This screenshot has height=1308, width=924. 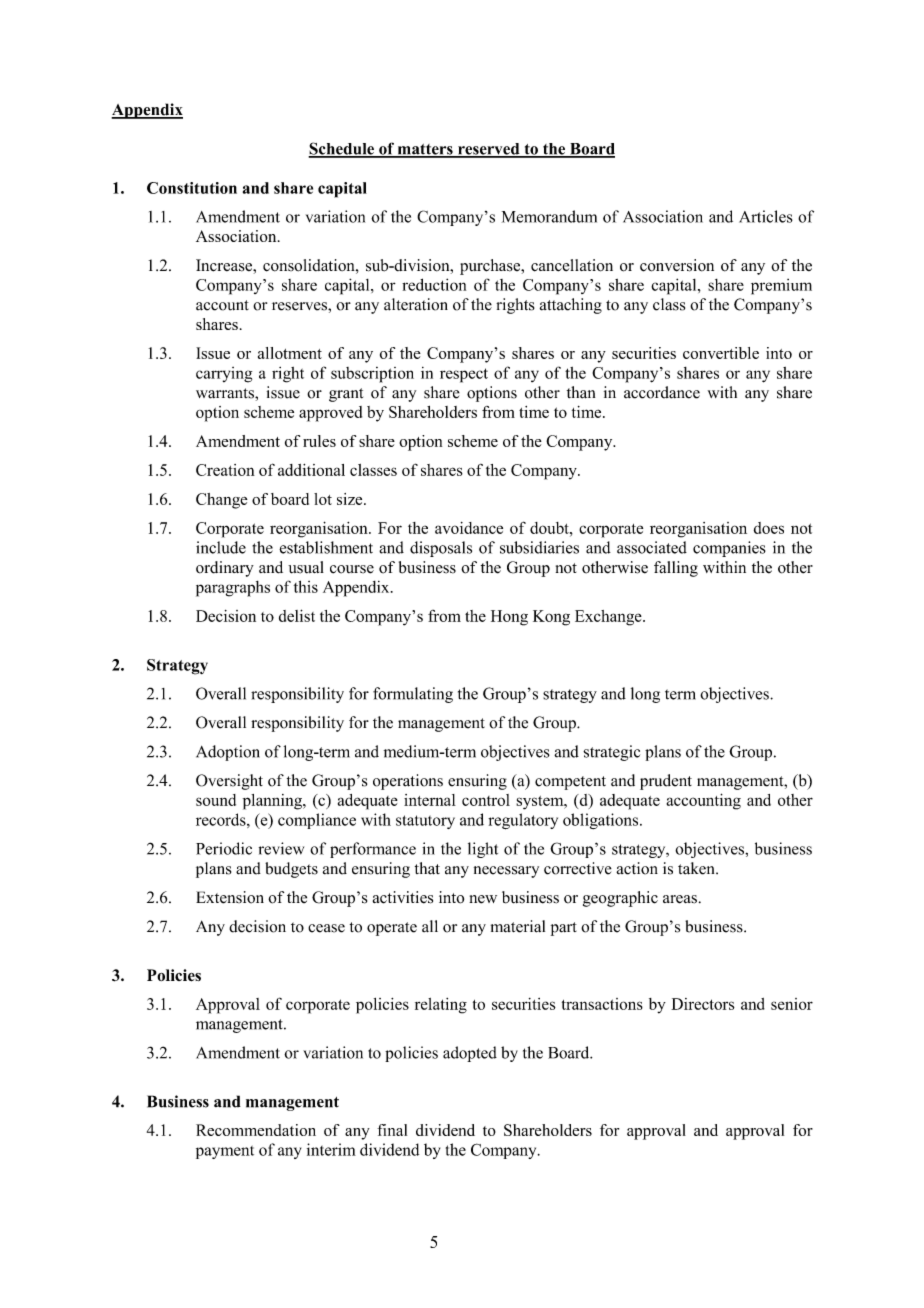 What do you see at coordinates (291, 870) in the screenshot?
I see `budgets` at bounding box center [291, 870].
